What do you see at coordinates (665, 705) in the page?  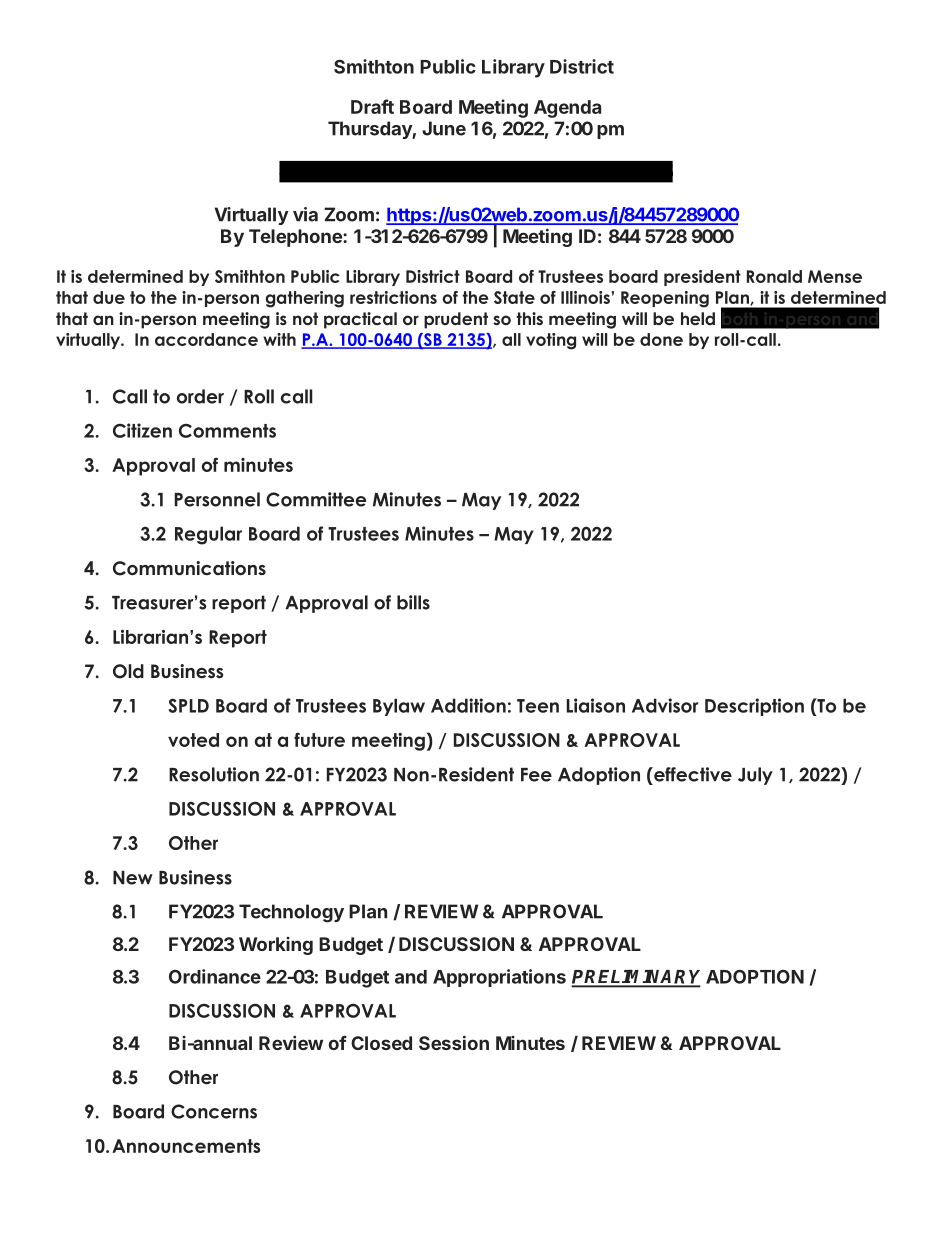 I see `Advisor` at bounding box center [665, 705].
